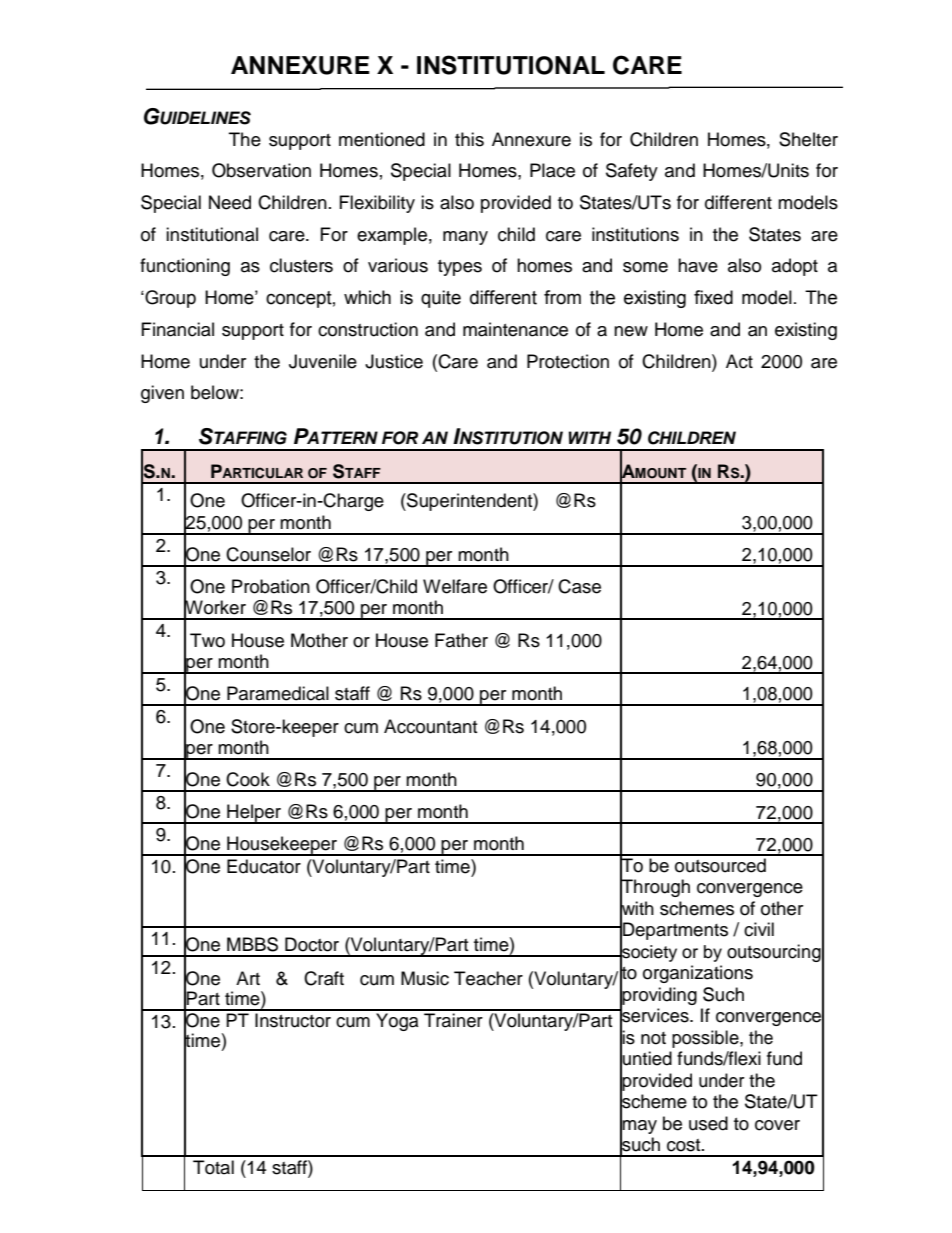  What do you see at coordinates (708, 1123) in the image?
I see `used` at bounding box center [708, 1123].
